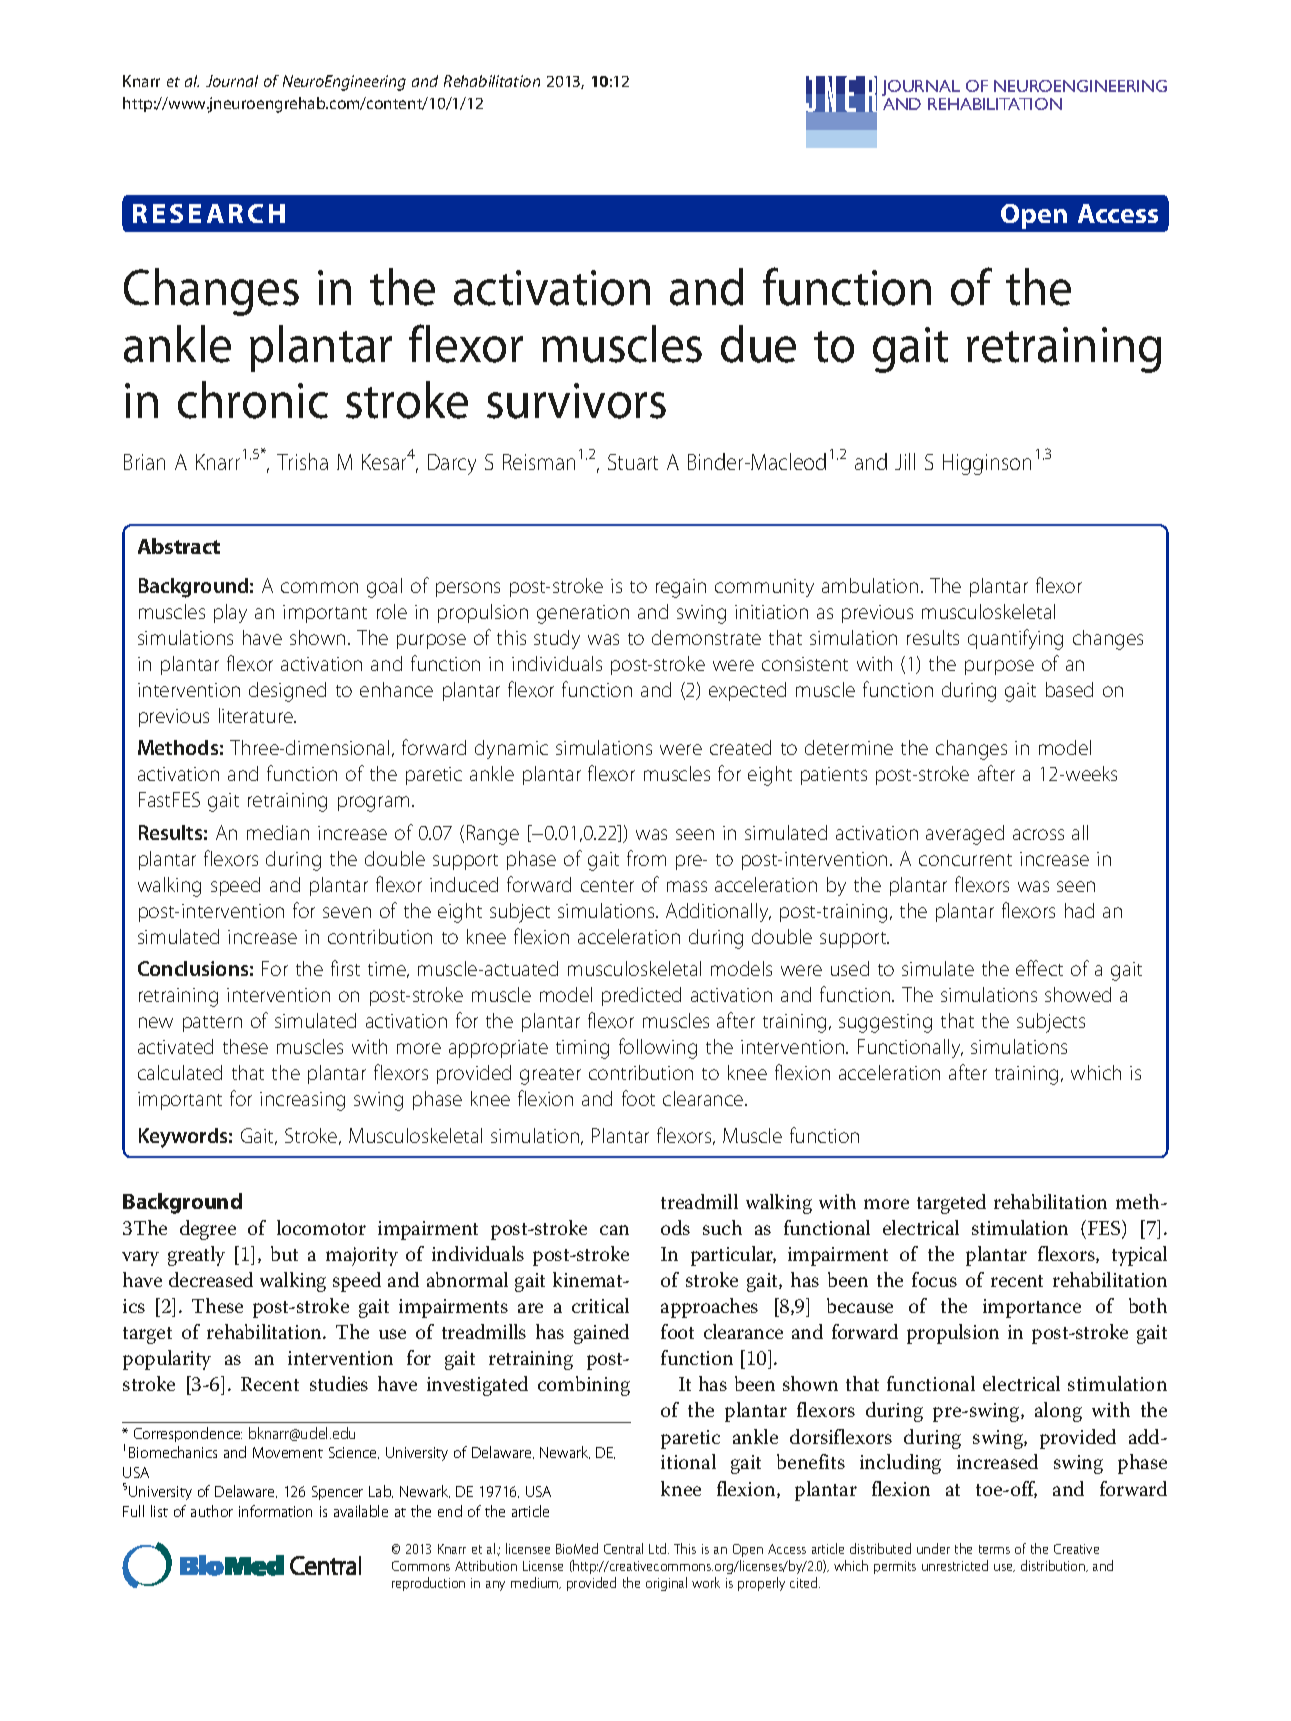 The height and width of the screenshot is (1721, 1291). Describe the element at coordinates (1039, 968) in the screenshot. I see `effect` at that location.
